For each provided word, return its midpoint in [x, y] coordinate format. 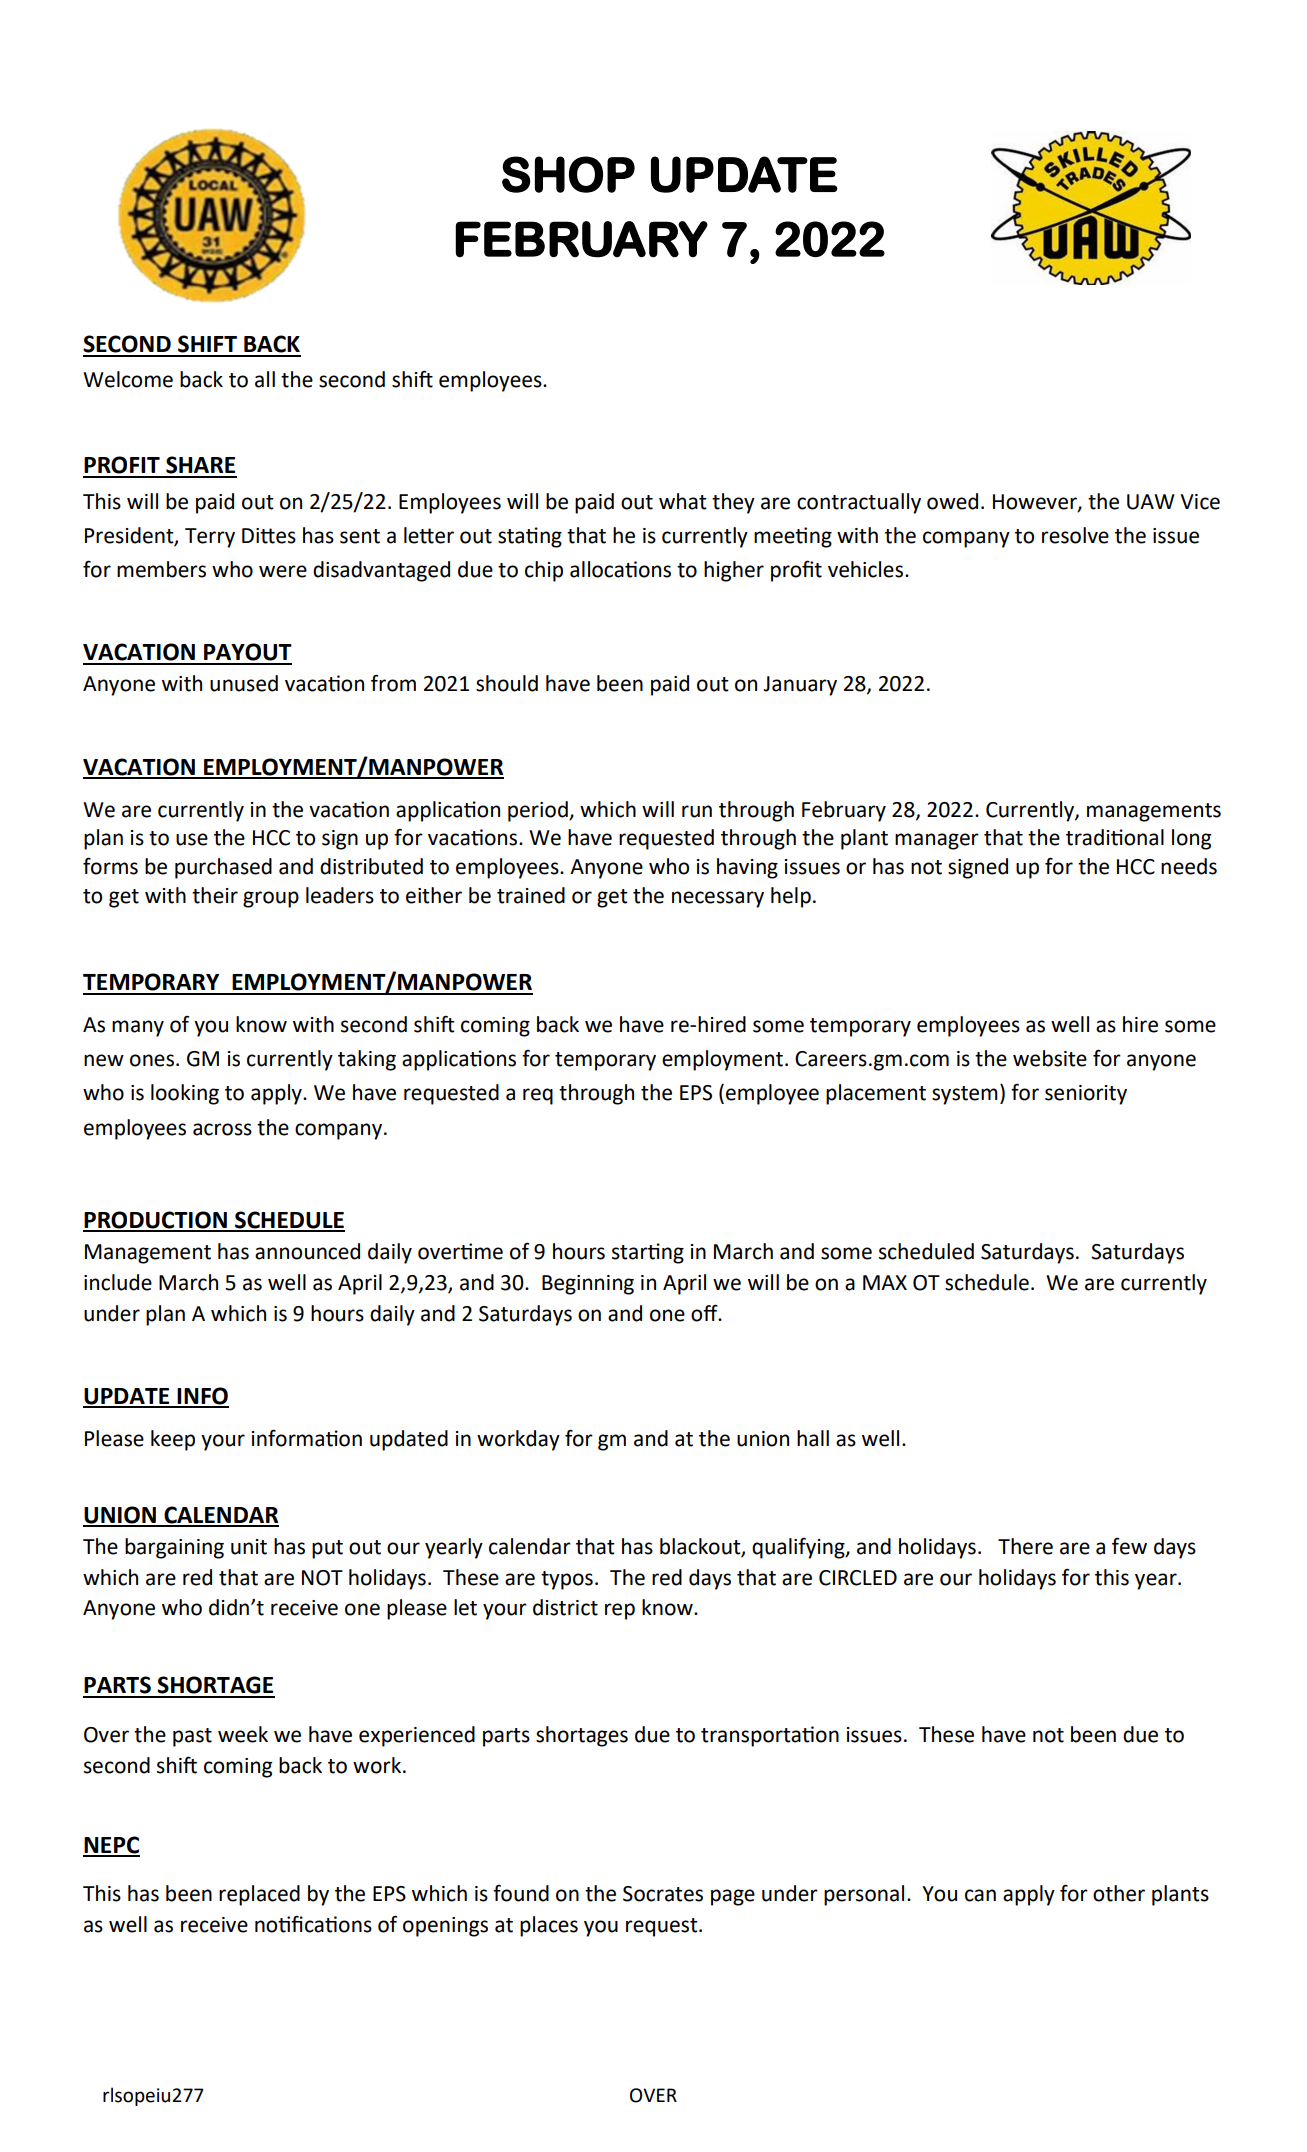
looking [185, 1094]
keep [173, 1440]
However [1036, 502]
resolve [1075, 535]
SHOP [568, 174]
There [1025, 1546]
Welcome [128, 379]
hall [813, 1438]
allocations [620, 569]
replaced [259, 1895]
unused [244, 683]
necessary [718, 899]
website [1050, 1058]
